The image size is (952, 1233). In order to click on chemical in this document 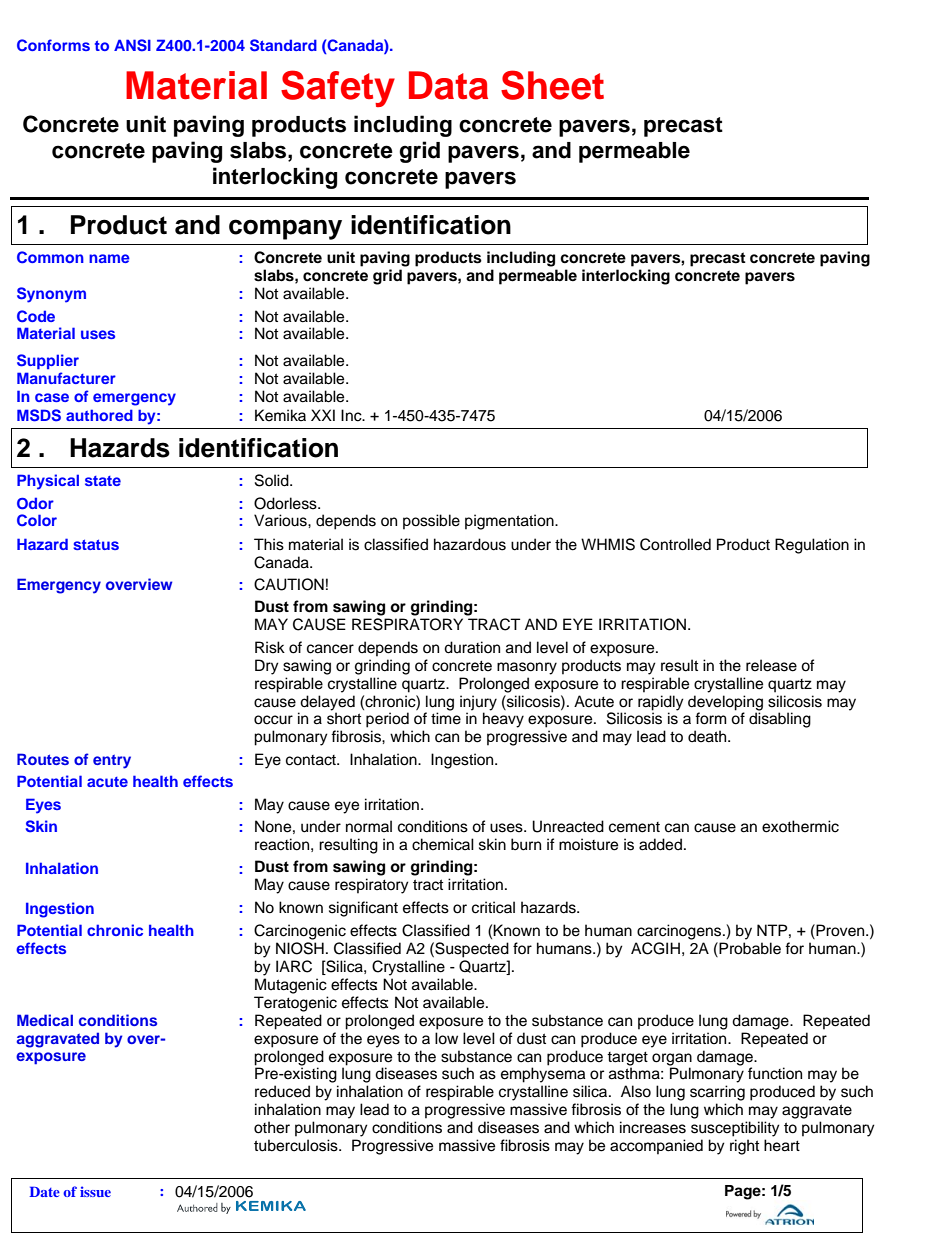, I will do `click(443, 844)`.
